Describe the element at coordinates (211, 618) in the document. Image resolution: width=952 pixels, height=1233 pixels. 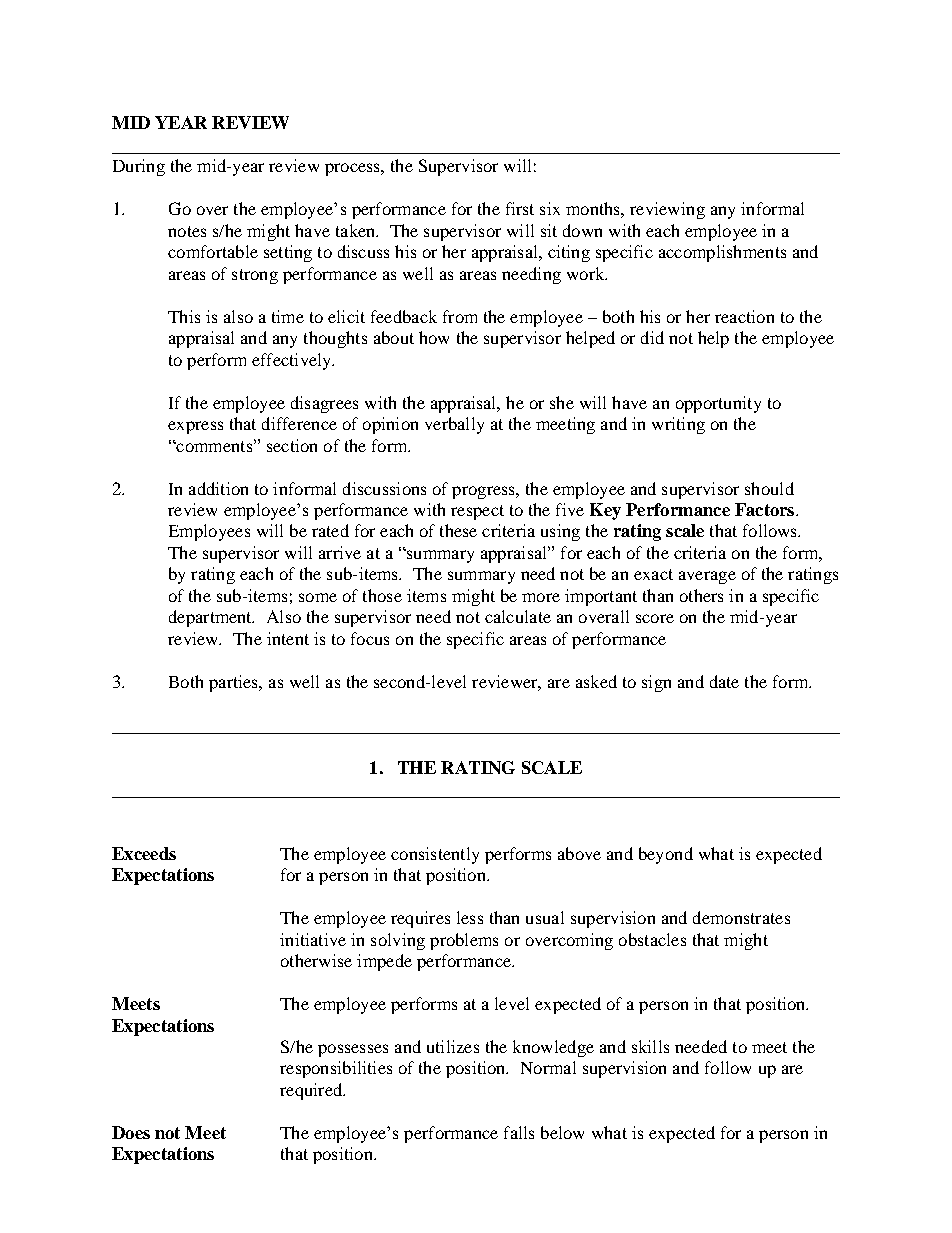
I see `department` at that location.
